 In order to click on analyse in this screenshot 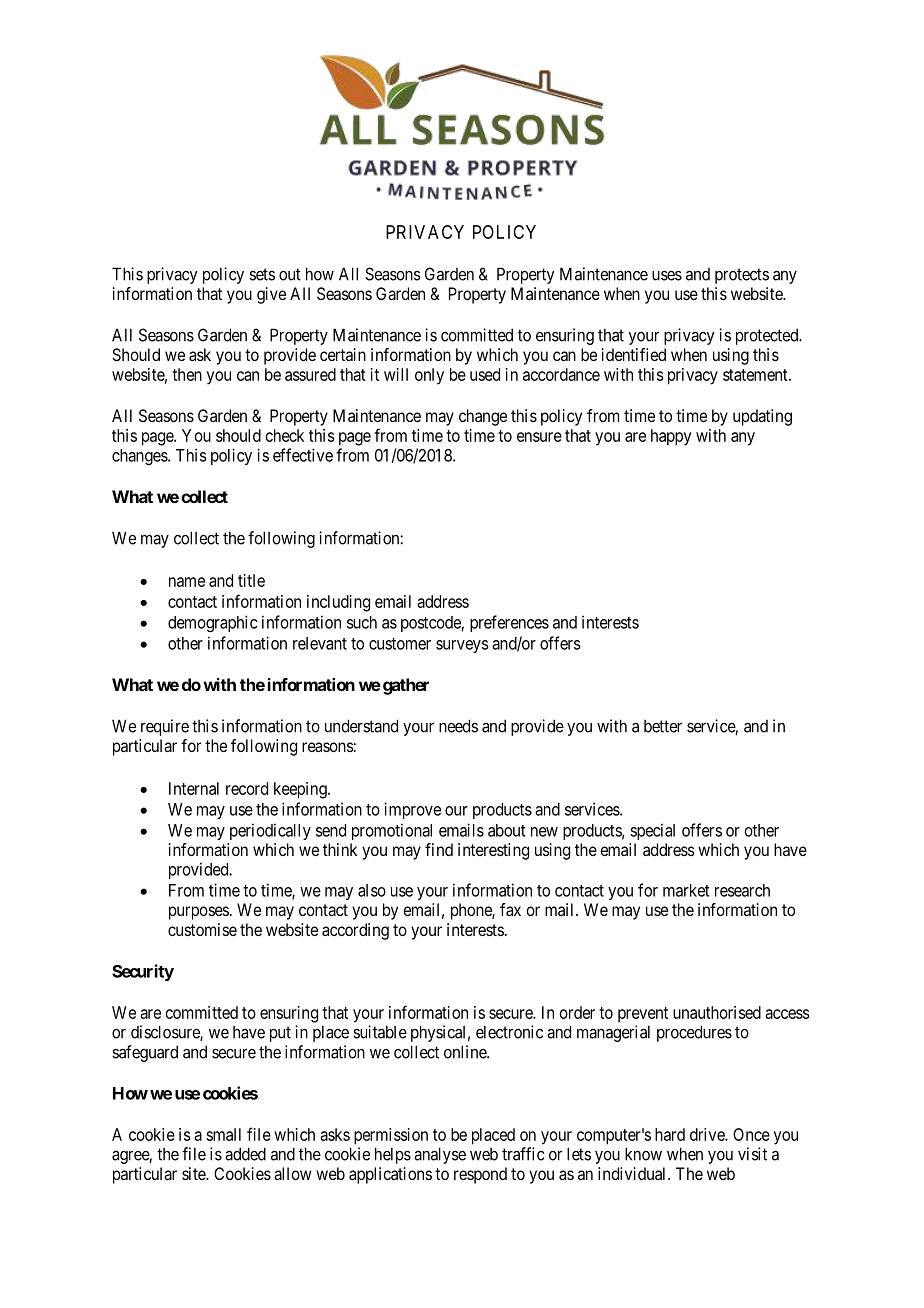, I will do `click(440, 1155)`.
